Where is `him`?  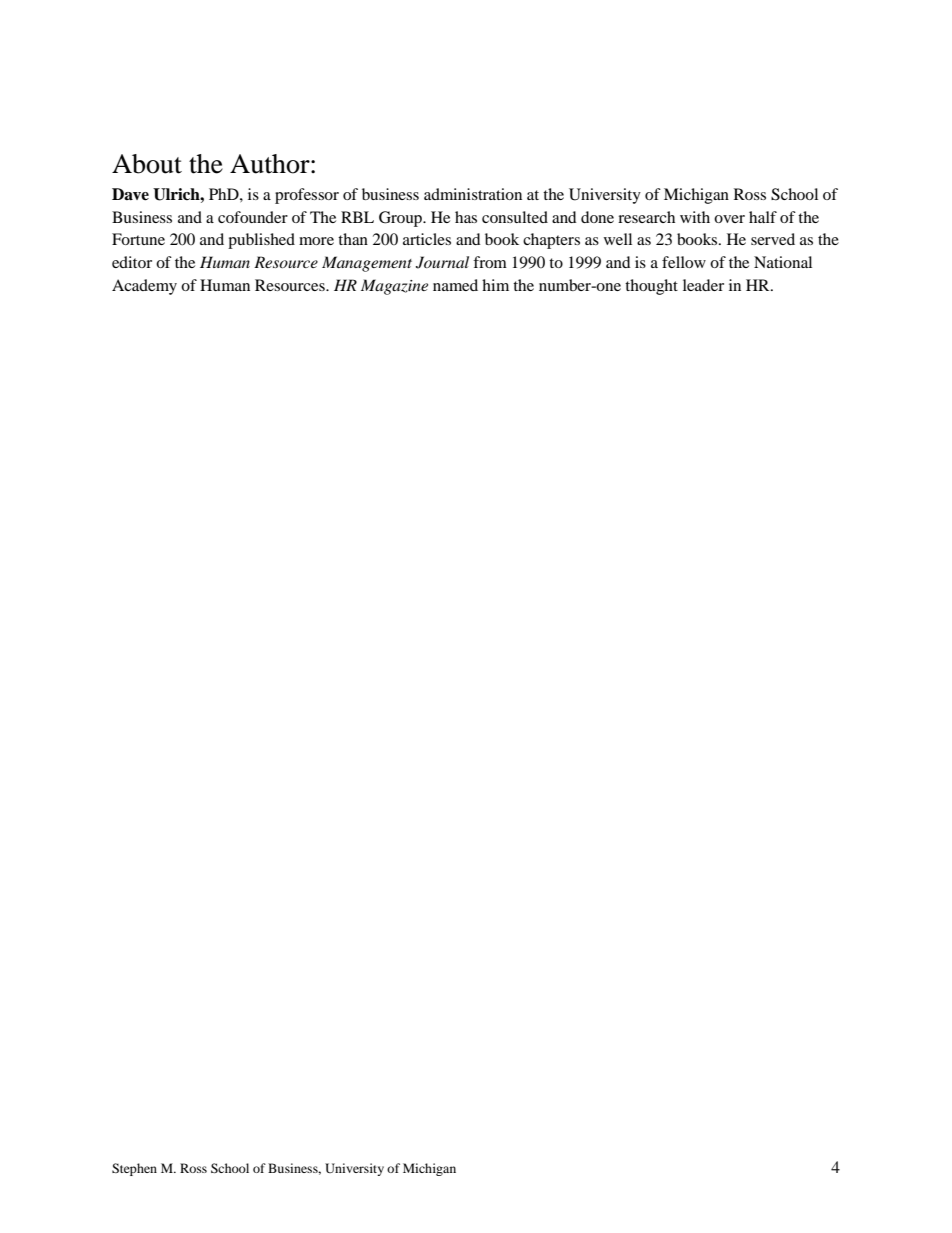
him is located at coordinates (495, 285).
